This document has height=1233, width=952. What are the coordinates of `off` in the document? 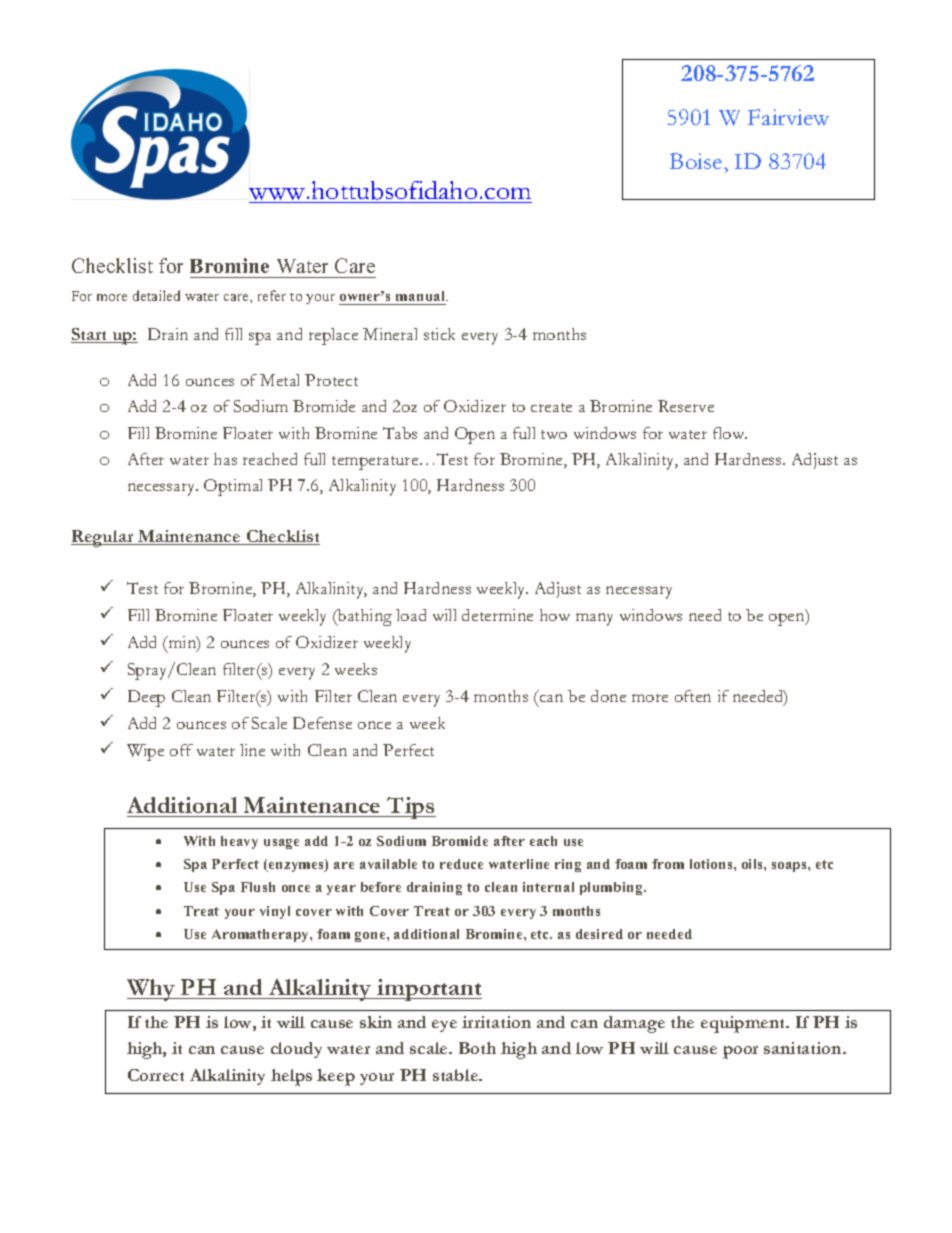 It's located at (181, 750).
